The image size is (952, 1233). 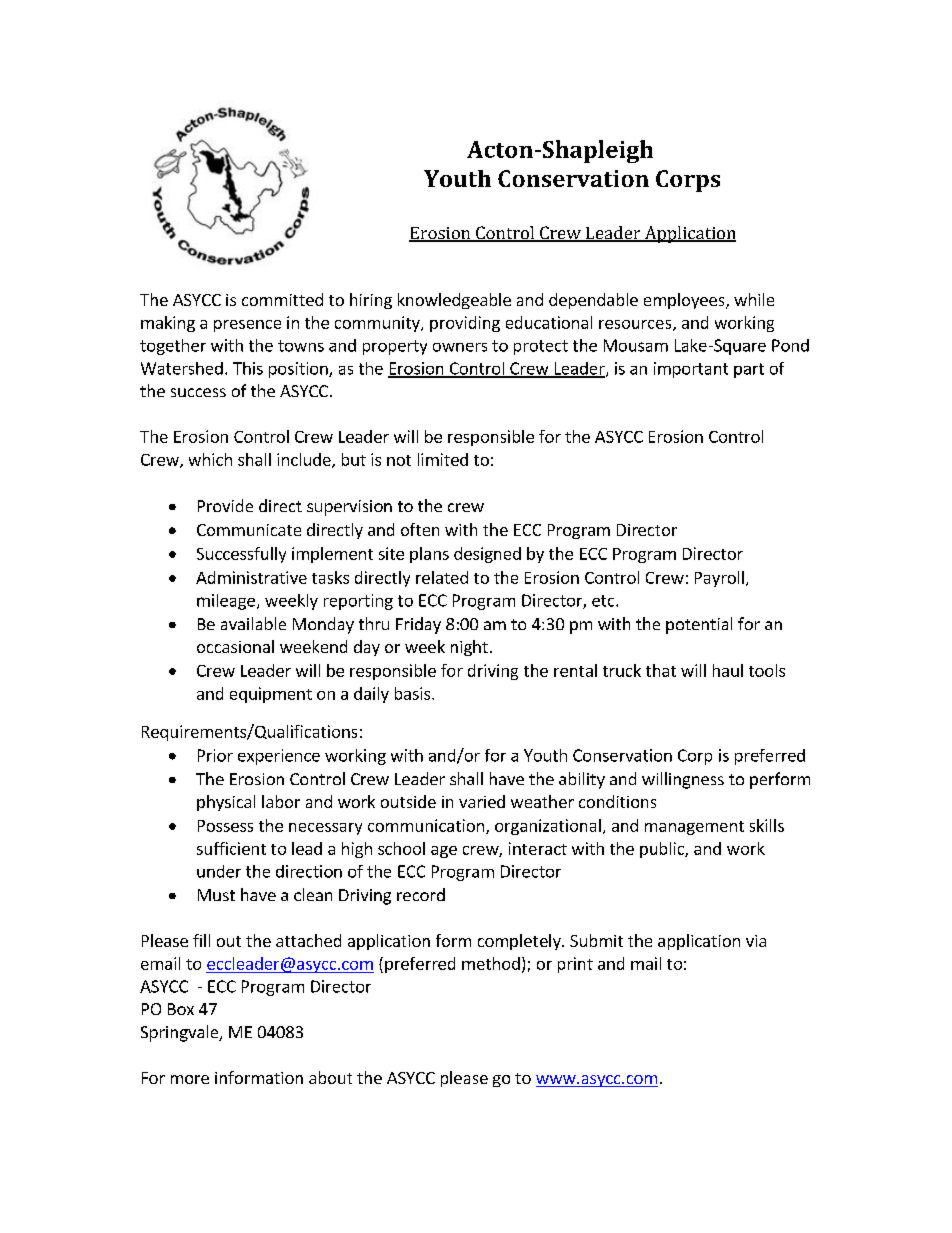 What do you see at coordinates (491, 963) in the document?
I see `method` at bounding box center [491, 963].
